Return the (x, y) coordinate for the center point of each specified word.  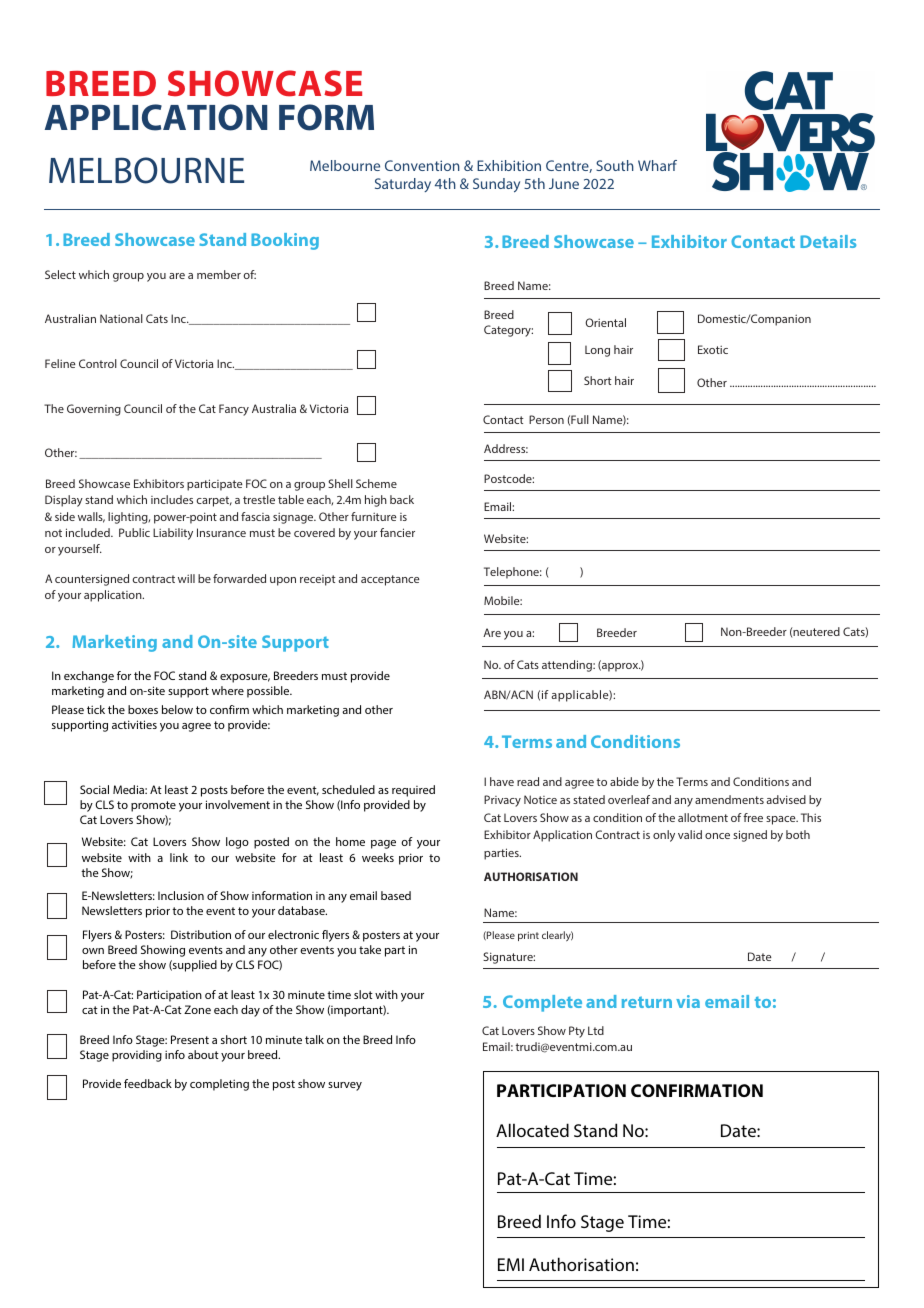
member (219, 274)
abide (624, 781)
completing (219, 1085)
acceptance (390, 580)
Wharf (657, 165)
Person (546, 419)
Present (190, 1039)
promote (153, 806)
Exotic (713, 349)
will (186, 578)
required (413, 791)
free (753, 817)
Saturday (403, 185)
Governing (94, 410)
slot (363, 994)
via (688, 1001)
